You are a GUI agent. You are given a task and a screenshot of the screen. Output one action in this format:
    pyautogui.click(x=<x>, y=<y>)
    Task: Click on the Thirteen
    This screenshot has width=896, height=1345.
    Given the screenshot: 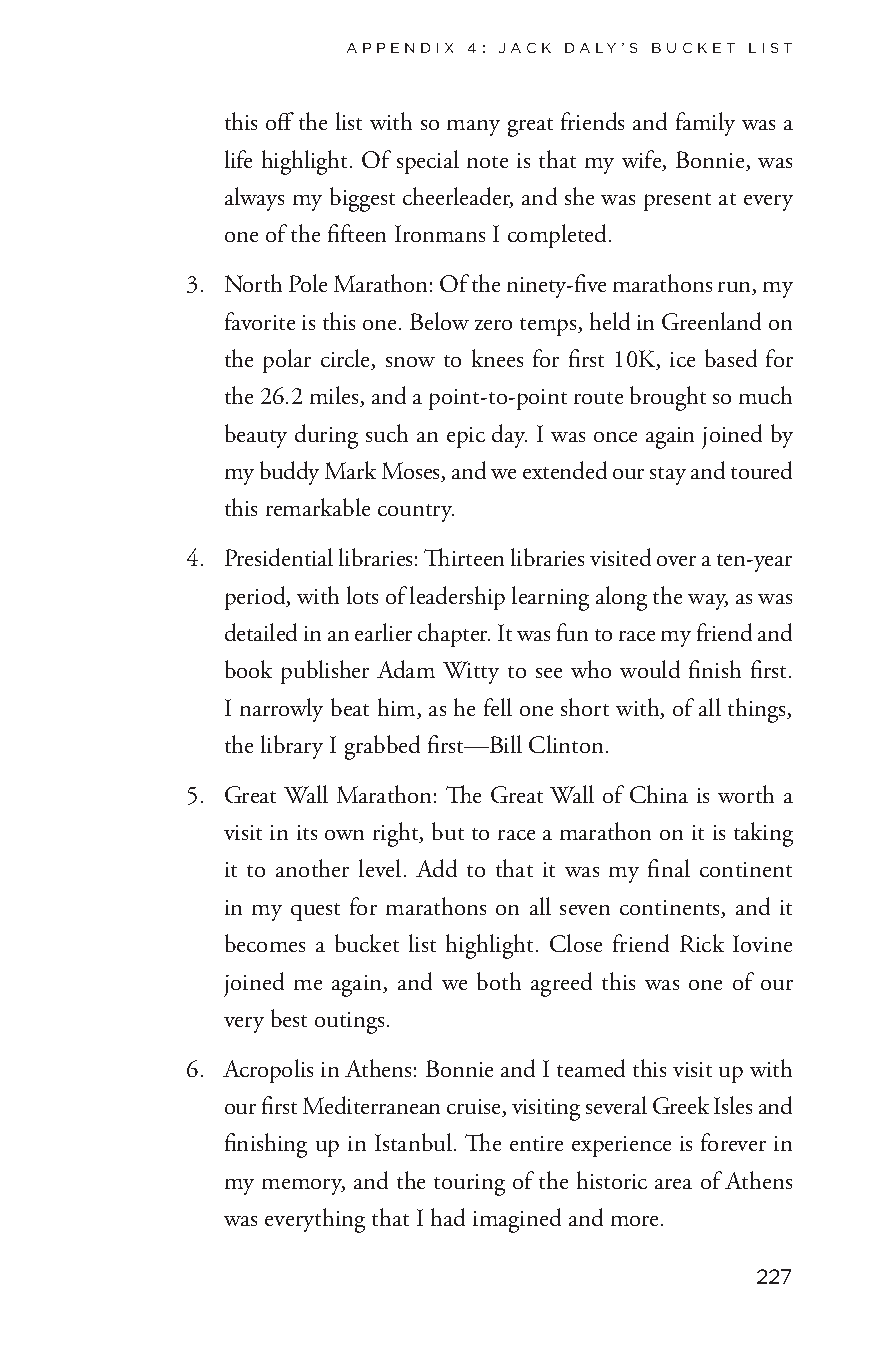 What is the action you would take?
    pyautogui.click(x=464, y=557)
